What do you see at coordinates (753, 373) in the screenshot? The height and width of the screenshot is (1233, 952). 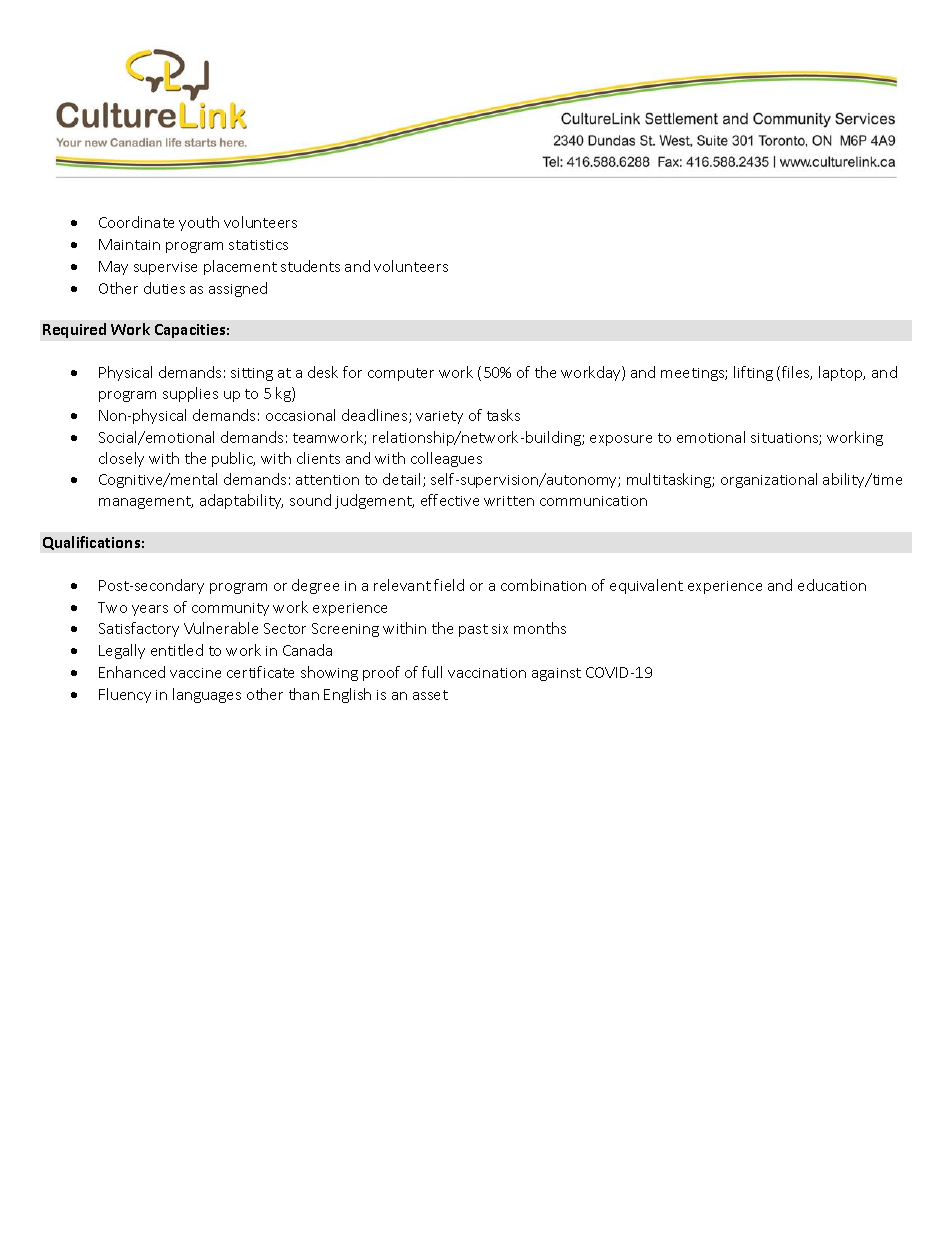 I see `lifting` at bounding box center [753, 373].
